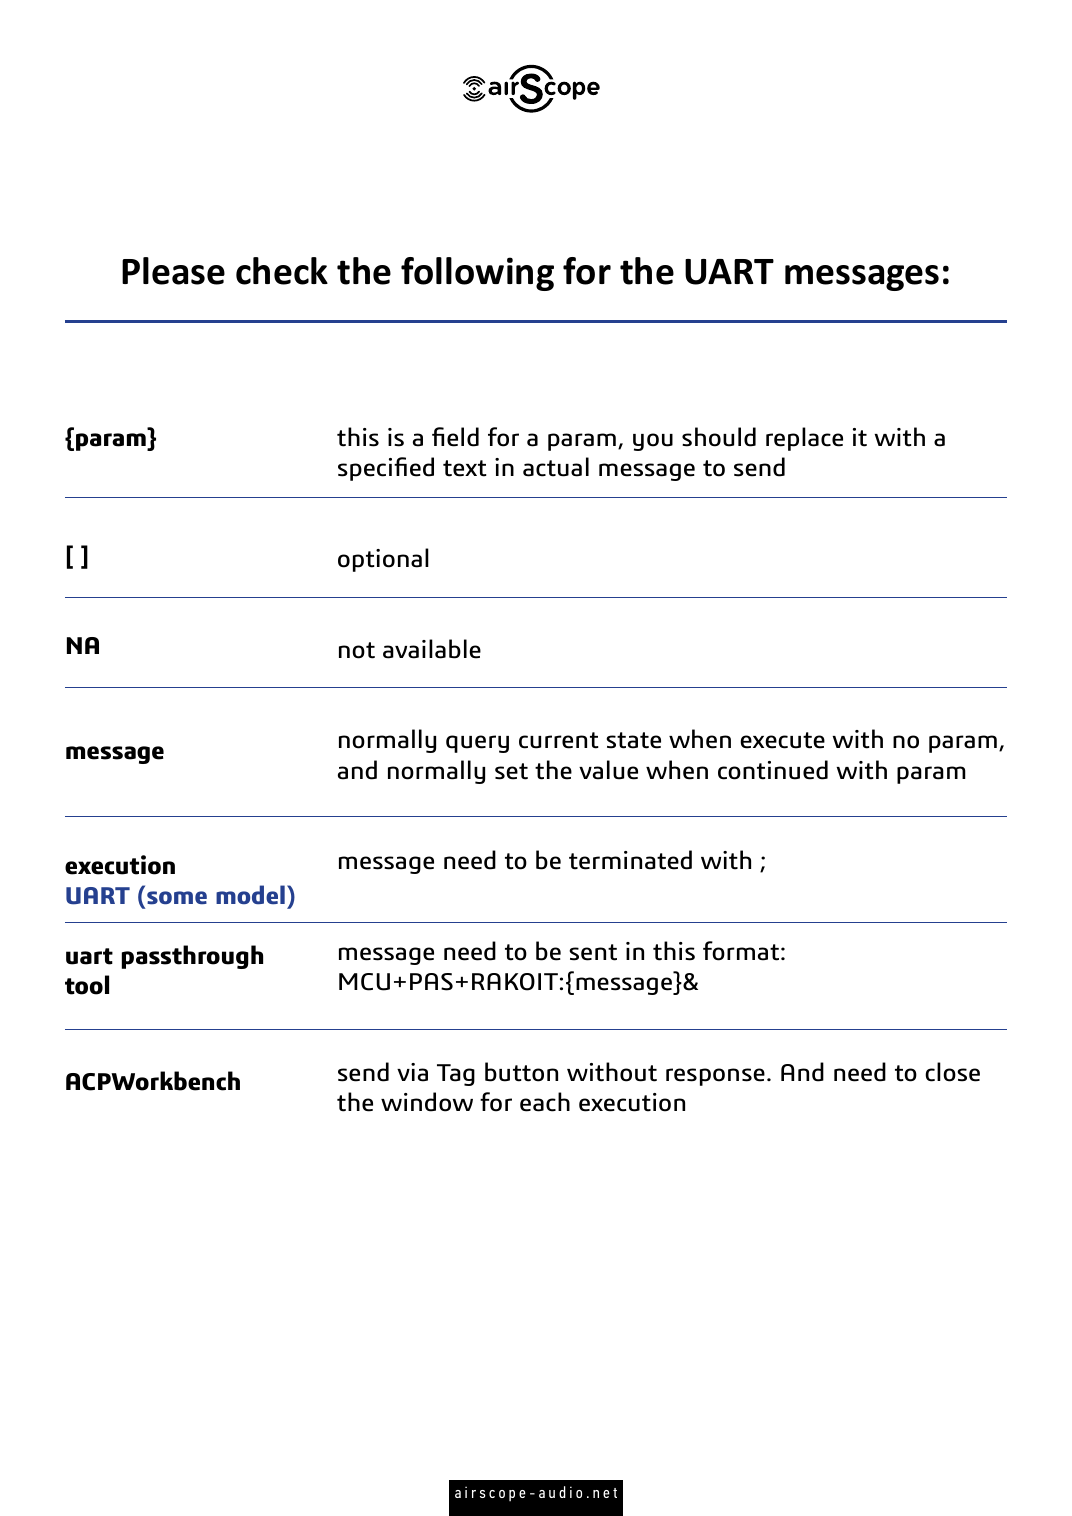 The height and width of the page is (1516, 1072). Describe the element at coordinates (87, 985) in the page. I see `tool` at that location.
